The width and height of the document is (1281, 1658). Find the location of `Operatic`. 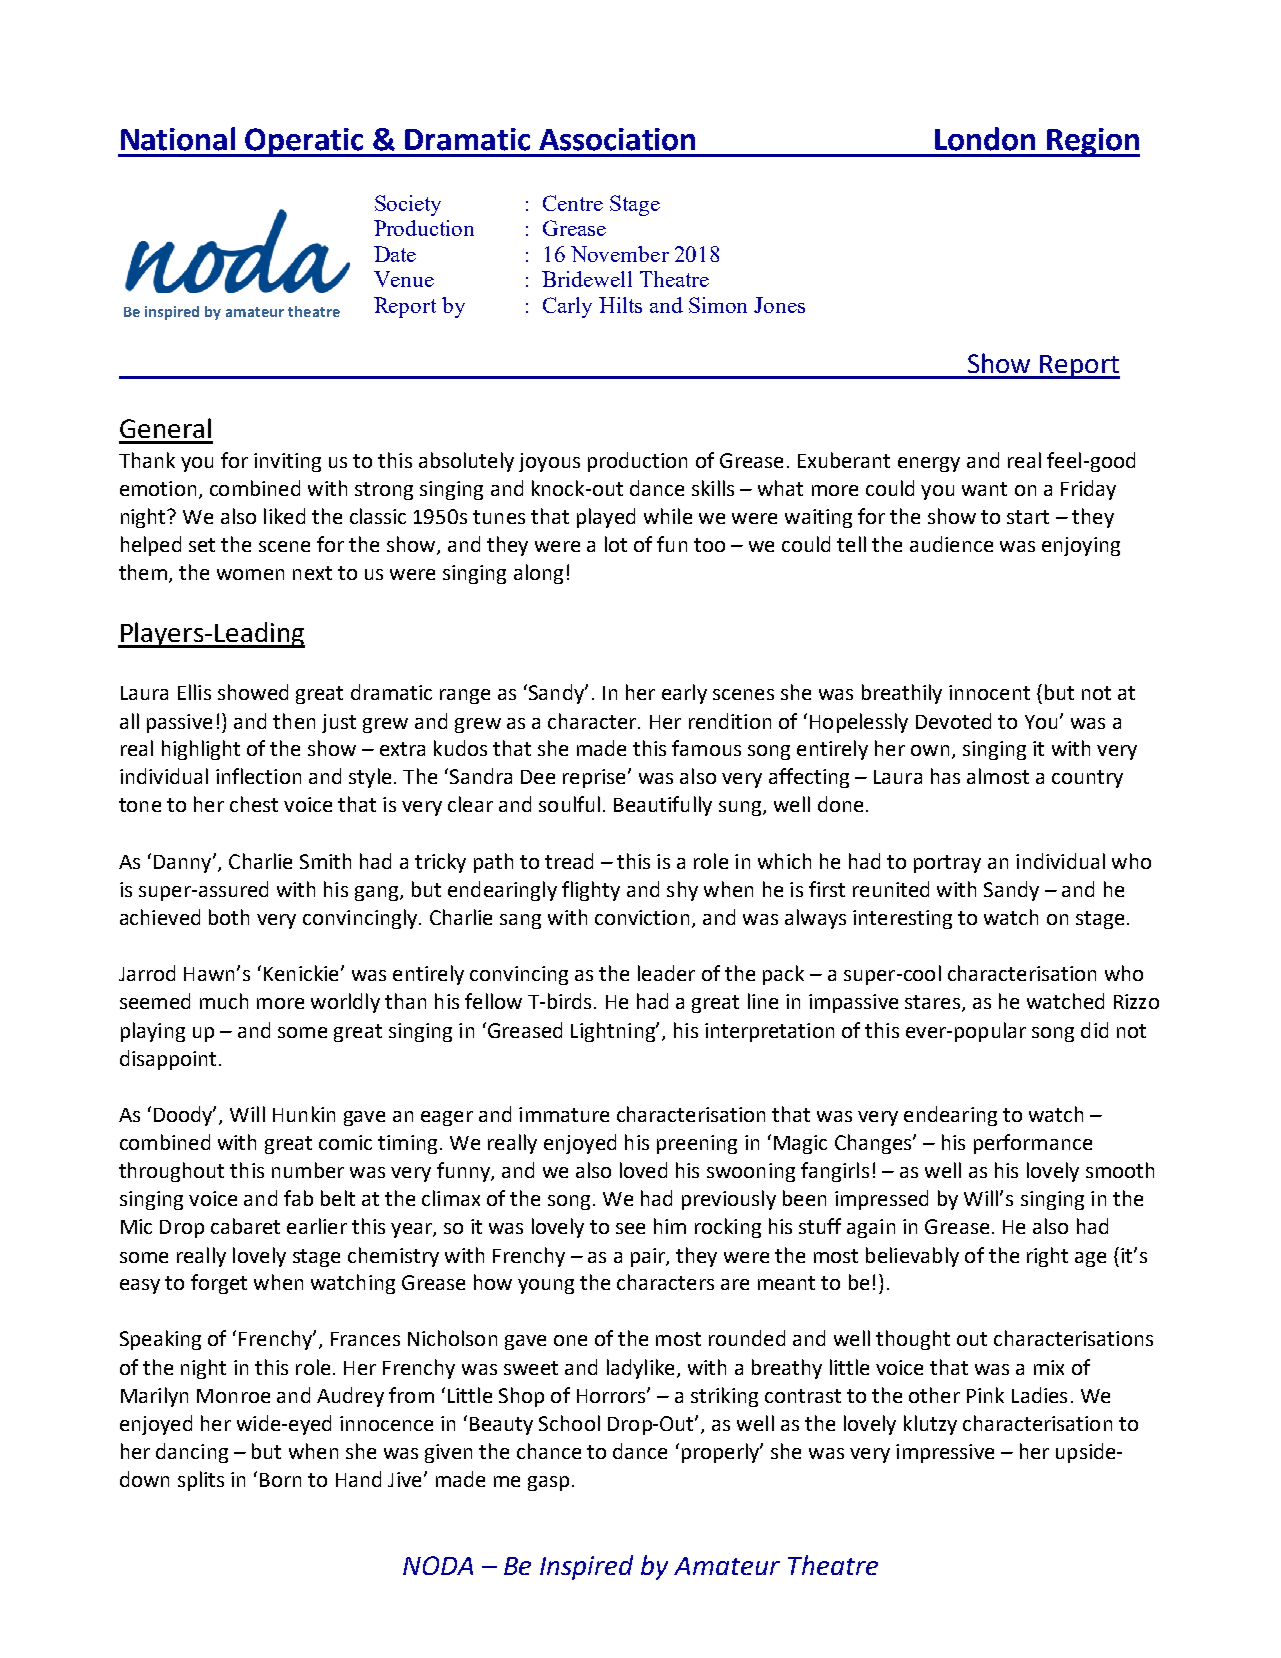

Operatic is located at coordinates (305, 142).
